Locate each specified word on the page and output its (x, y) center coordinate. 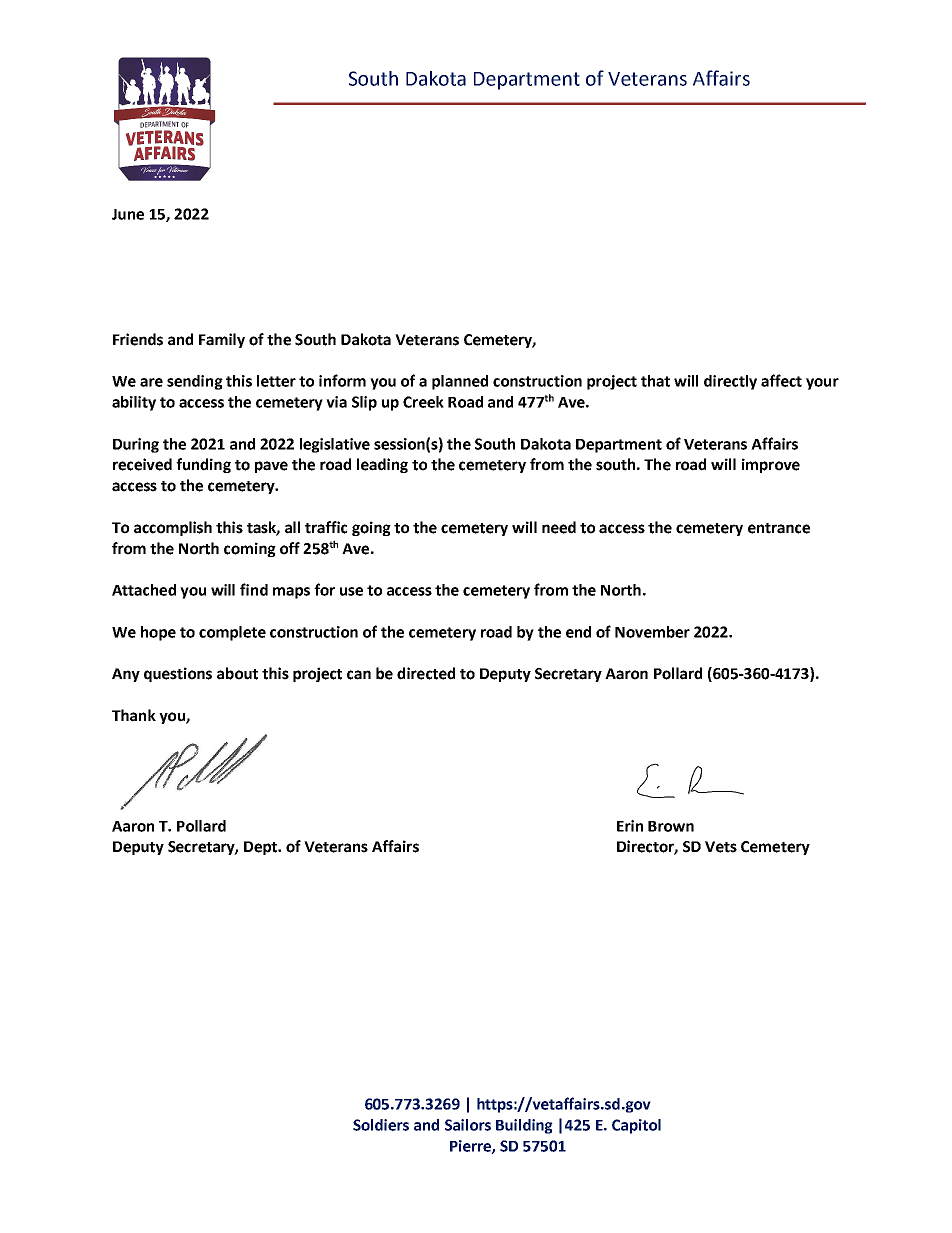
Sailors (468, 1125)
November (652, 632)
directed (426, 673)
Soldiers (381, 1125)
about (237, 673)
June (128, 214)
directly (730, 382)
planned (460, 382)
